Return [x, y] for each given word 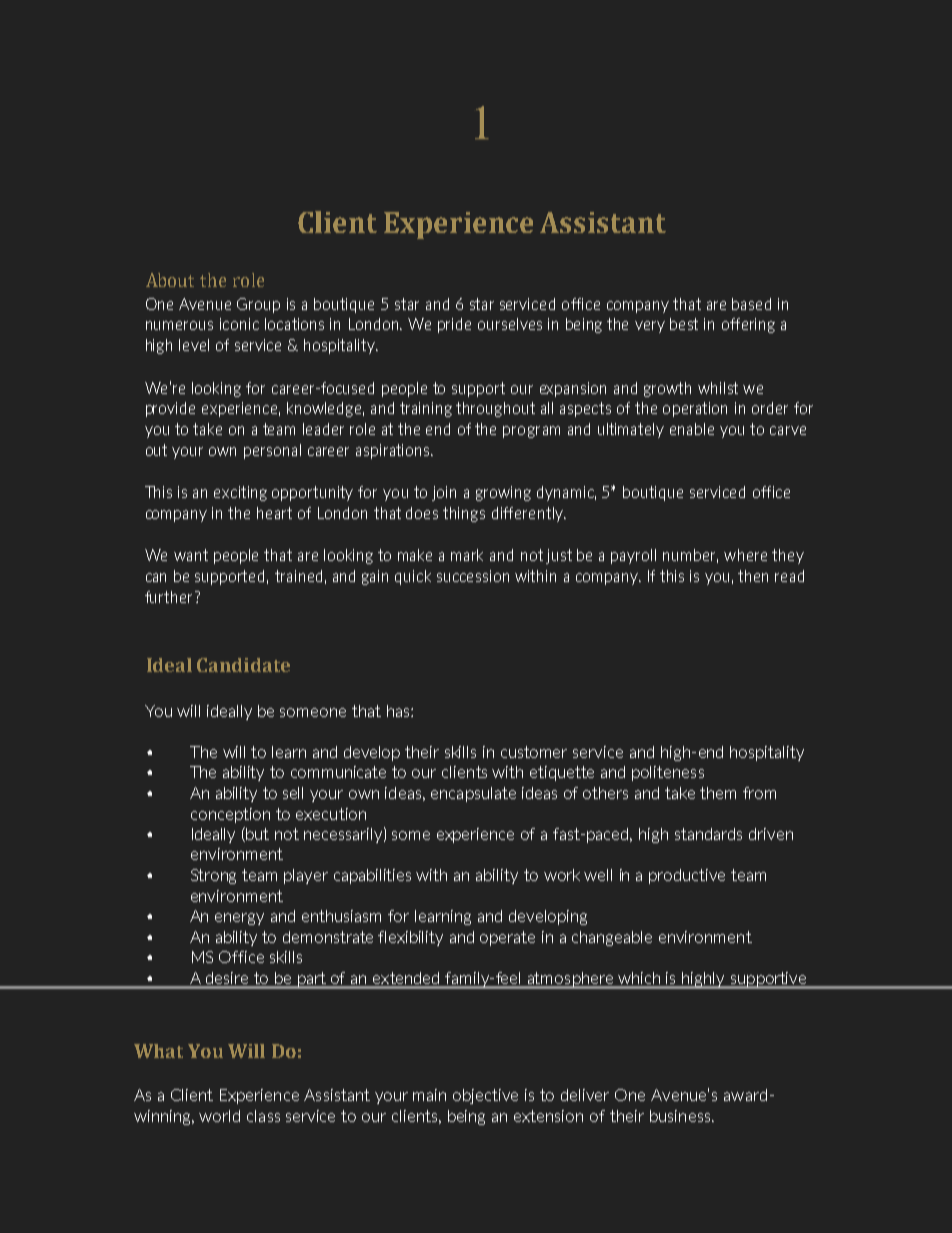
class [263, 1116]
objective [485, 1096]
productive [687, 876]
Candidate [243, 665]
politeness [668, 773]
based [751, 304]
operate [507, 938]
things [464, 514]
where [745, 555]
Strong [213, 876]
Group [258, 305]
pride [454, 325]
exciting [240, 493]
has [399, 711]
